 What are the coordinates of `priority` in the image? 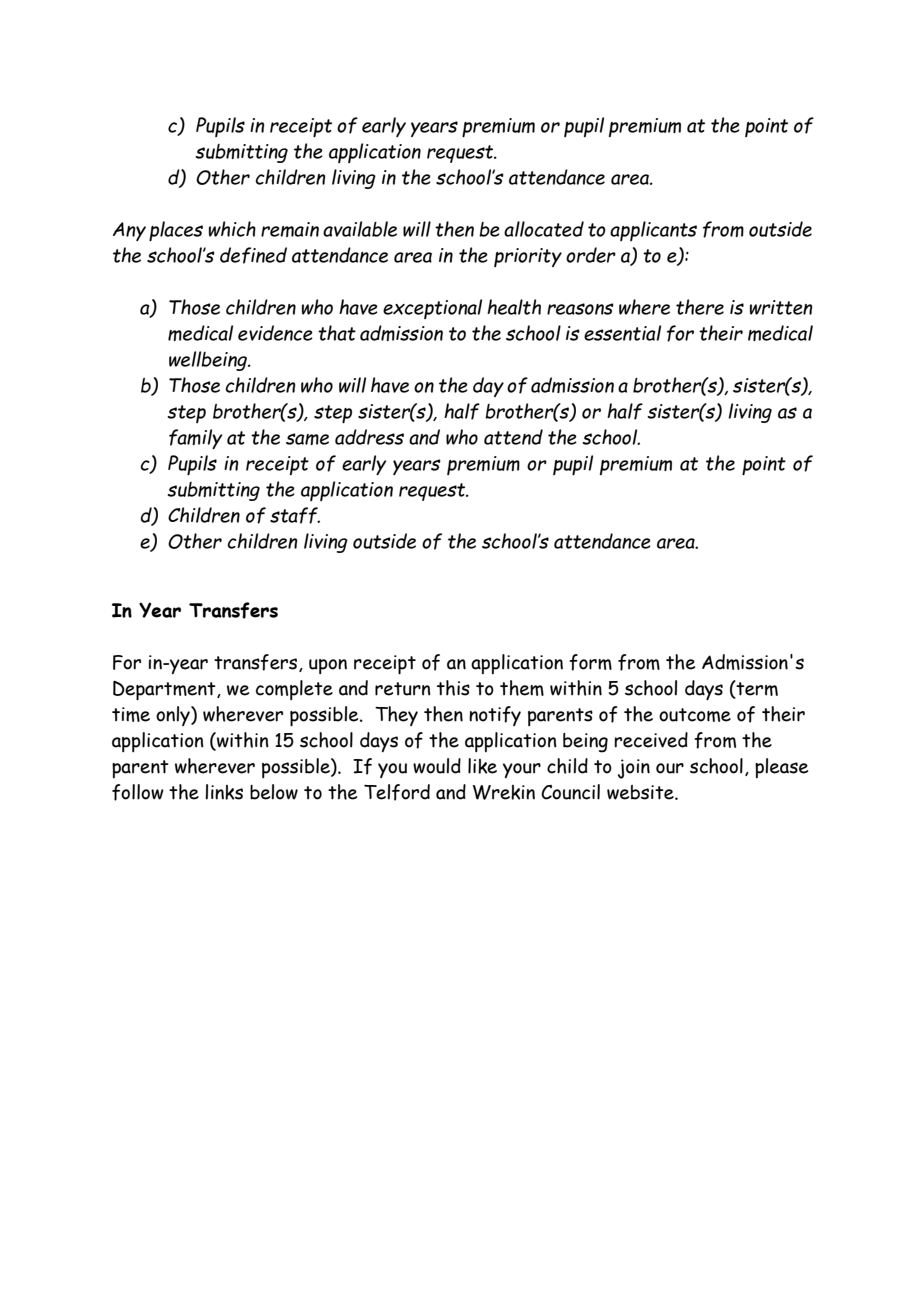 It's located at (528, 257).
